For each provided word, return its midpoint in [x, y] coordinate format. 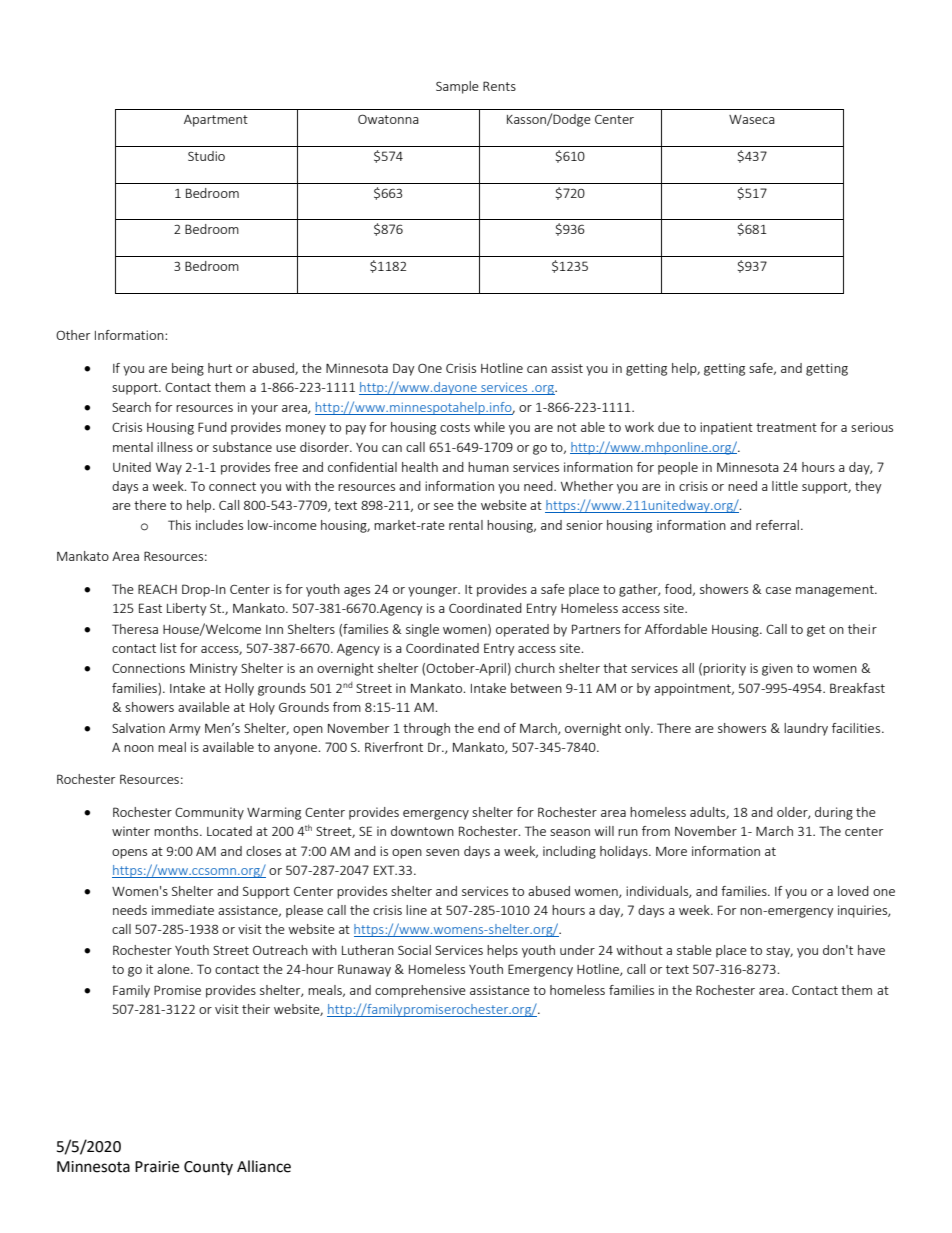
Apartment [216, 121]
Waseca [752, 119]
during [834, 813]
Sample [457, 87]
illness [175, 447]
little [785, 486]
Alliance [264, 1166]
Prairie [157, 1167]
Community [209, 813]
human [488, 467]
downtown [422, 831]
